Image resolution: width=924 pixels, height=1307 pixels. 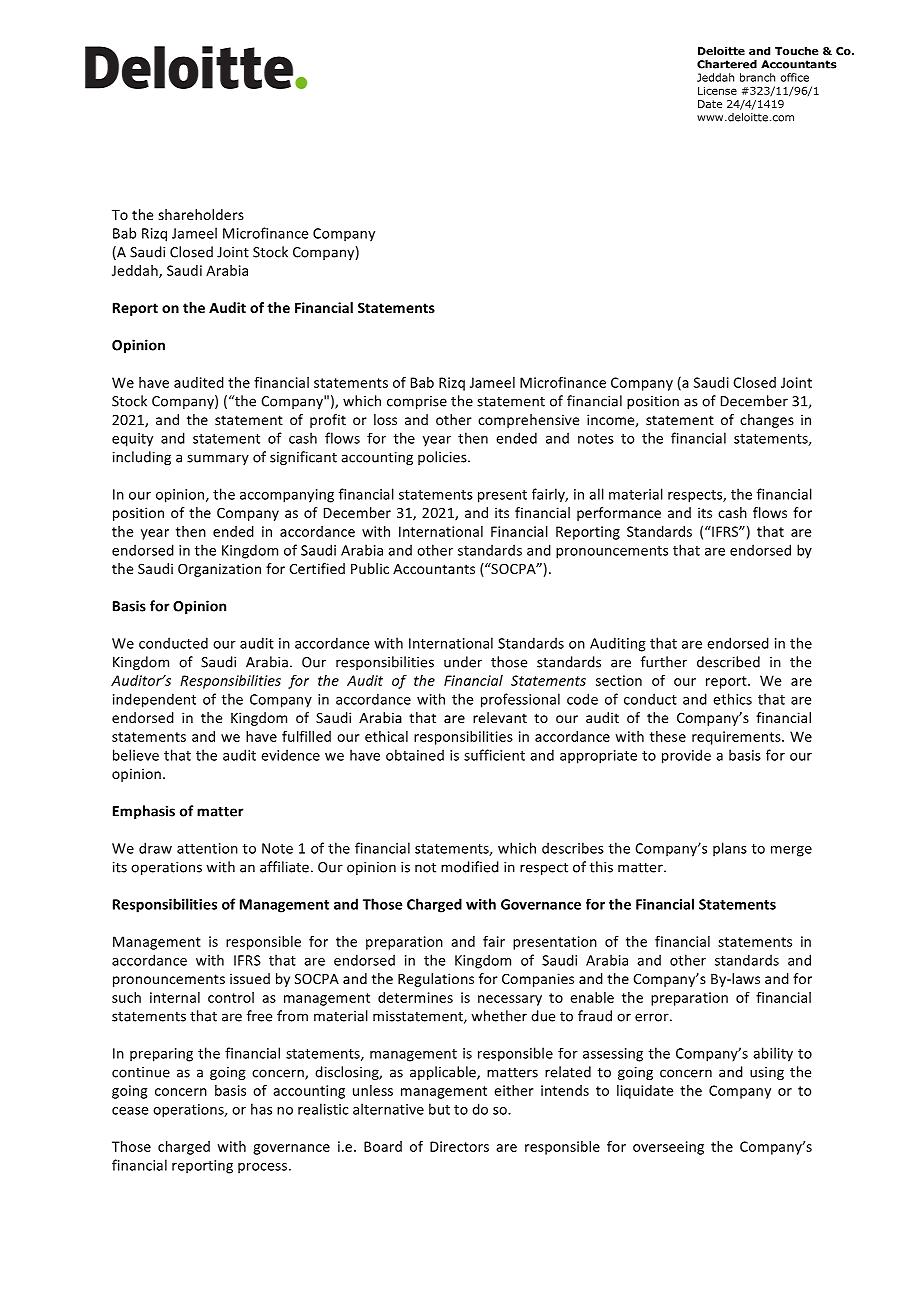 What do you see at coordinates (767, 421) in the screenshot?
I see `changes` at bounding box center [767, 421].
